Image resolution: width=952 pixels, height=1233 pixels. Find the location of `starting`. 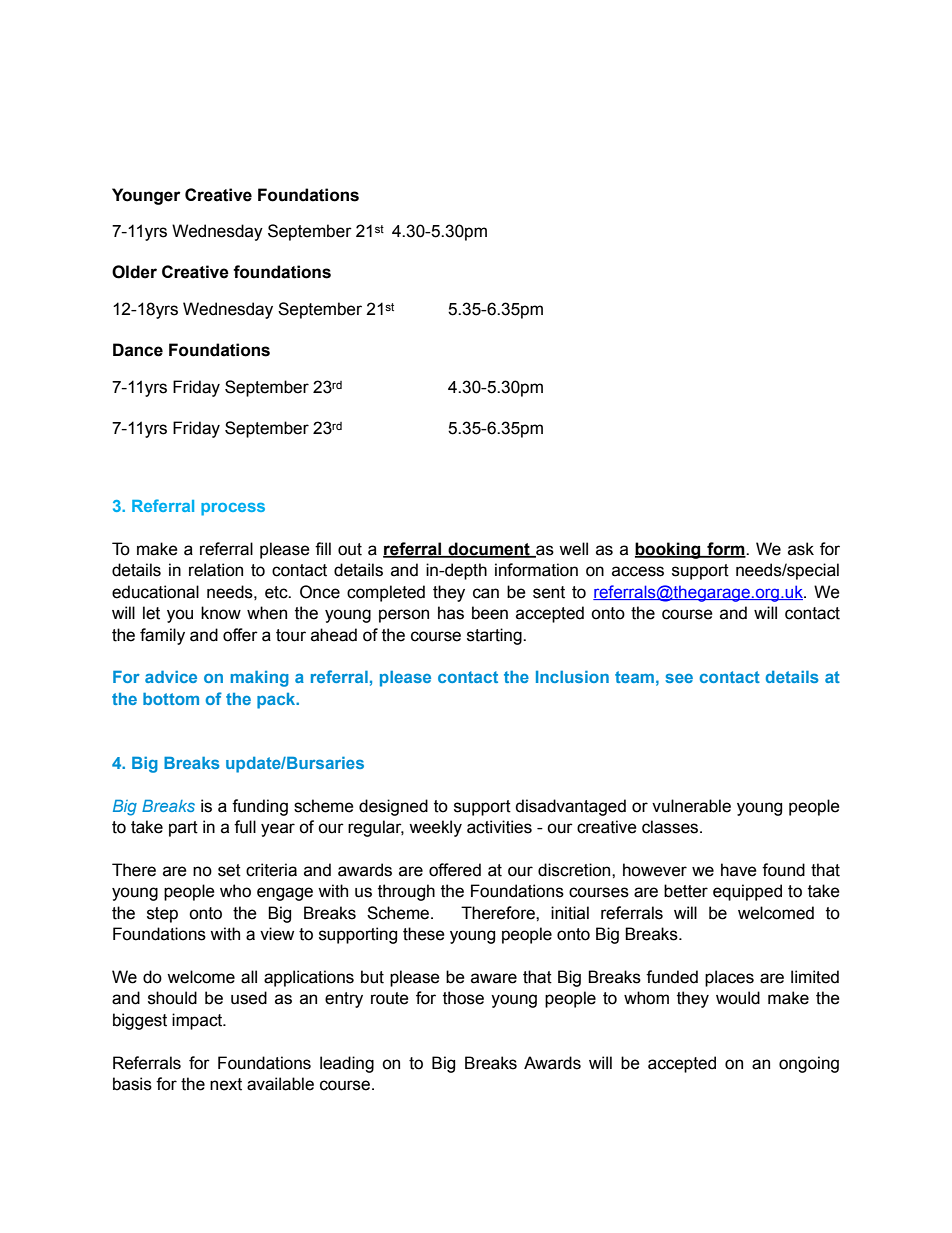

starting is located at coordinates (495, 636).
